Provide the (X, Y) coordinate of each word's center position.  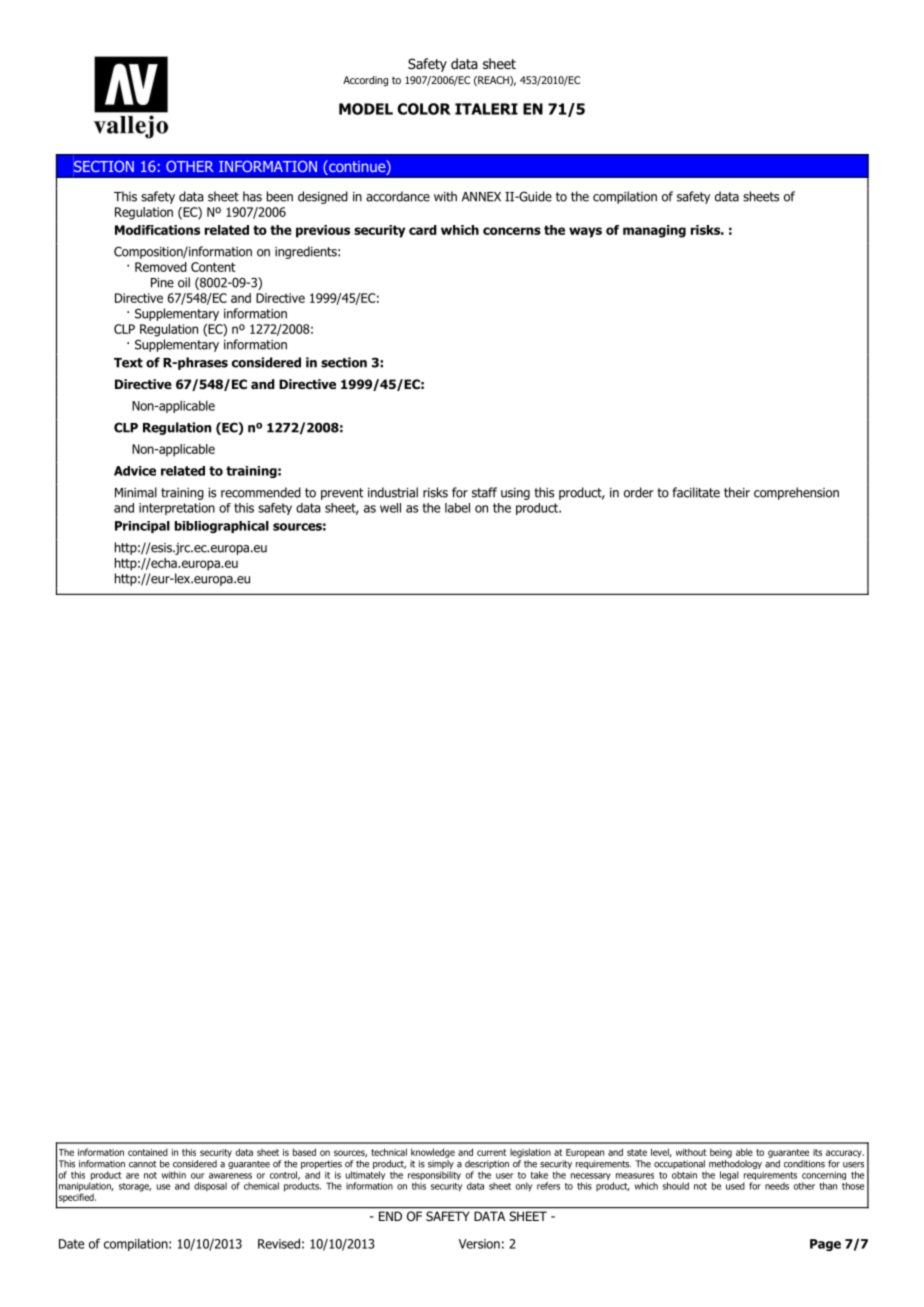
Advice (135, 471)
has (252, 196)
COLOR (424, 109)
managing (654, 231)
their (737, 492)
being (721, 1153)
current (492, 1152)
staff (484, 492)
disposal (210, 1187)
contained (148, 1152)
